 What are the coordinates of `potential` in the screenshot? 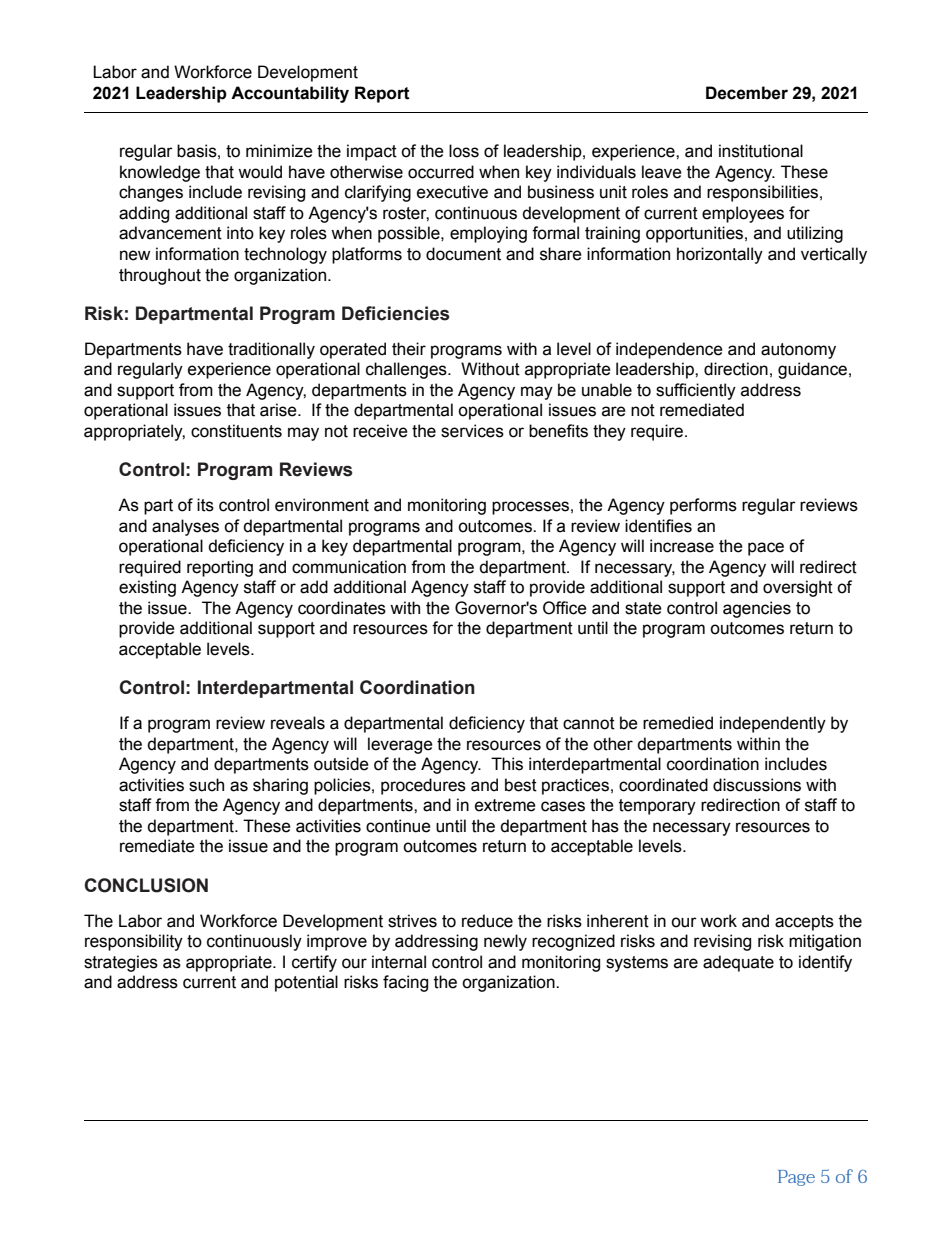 It's located at (306, 983).
